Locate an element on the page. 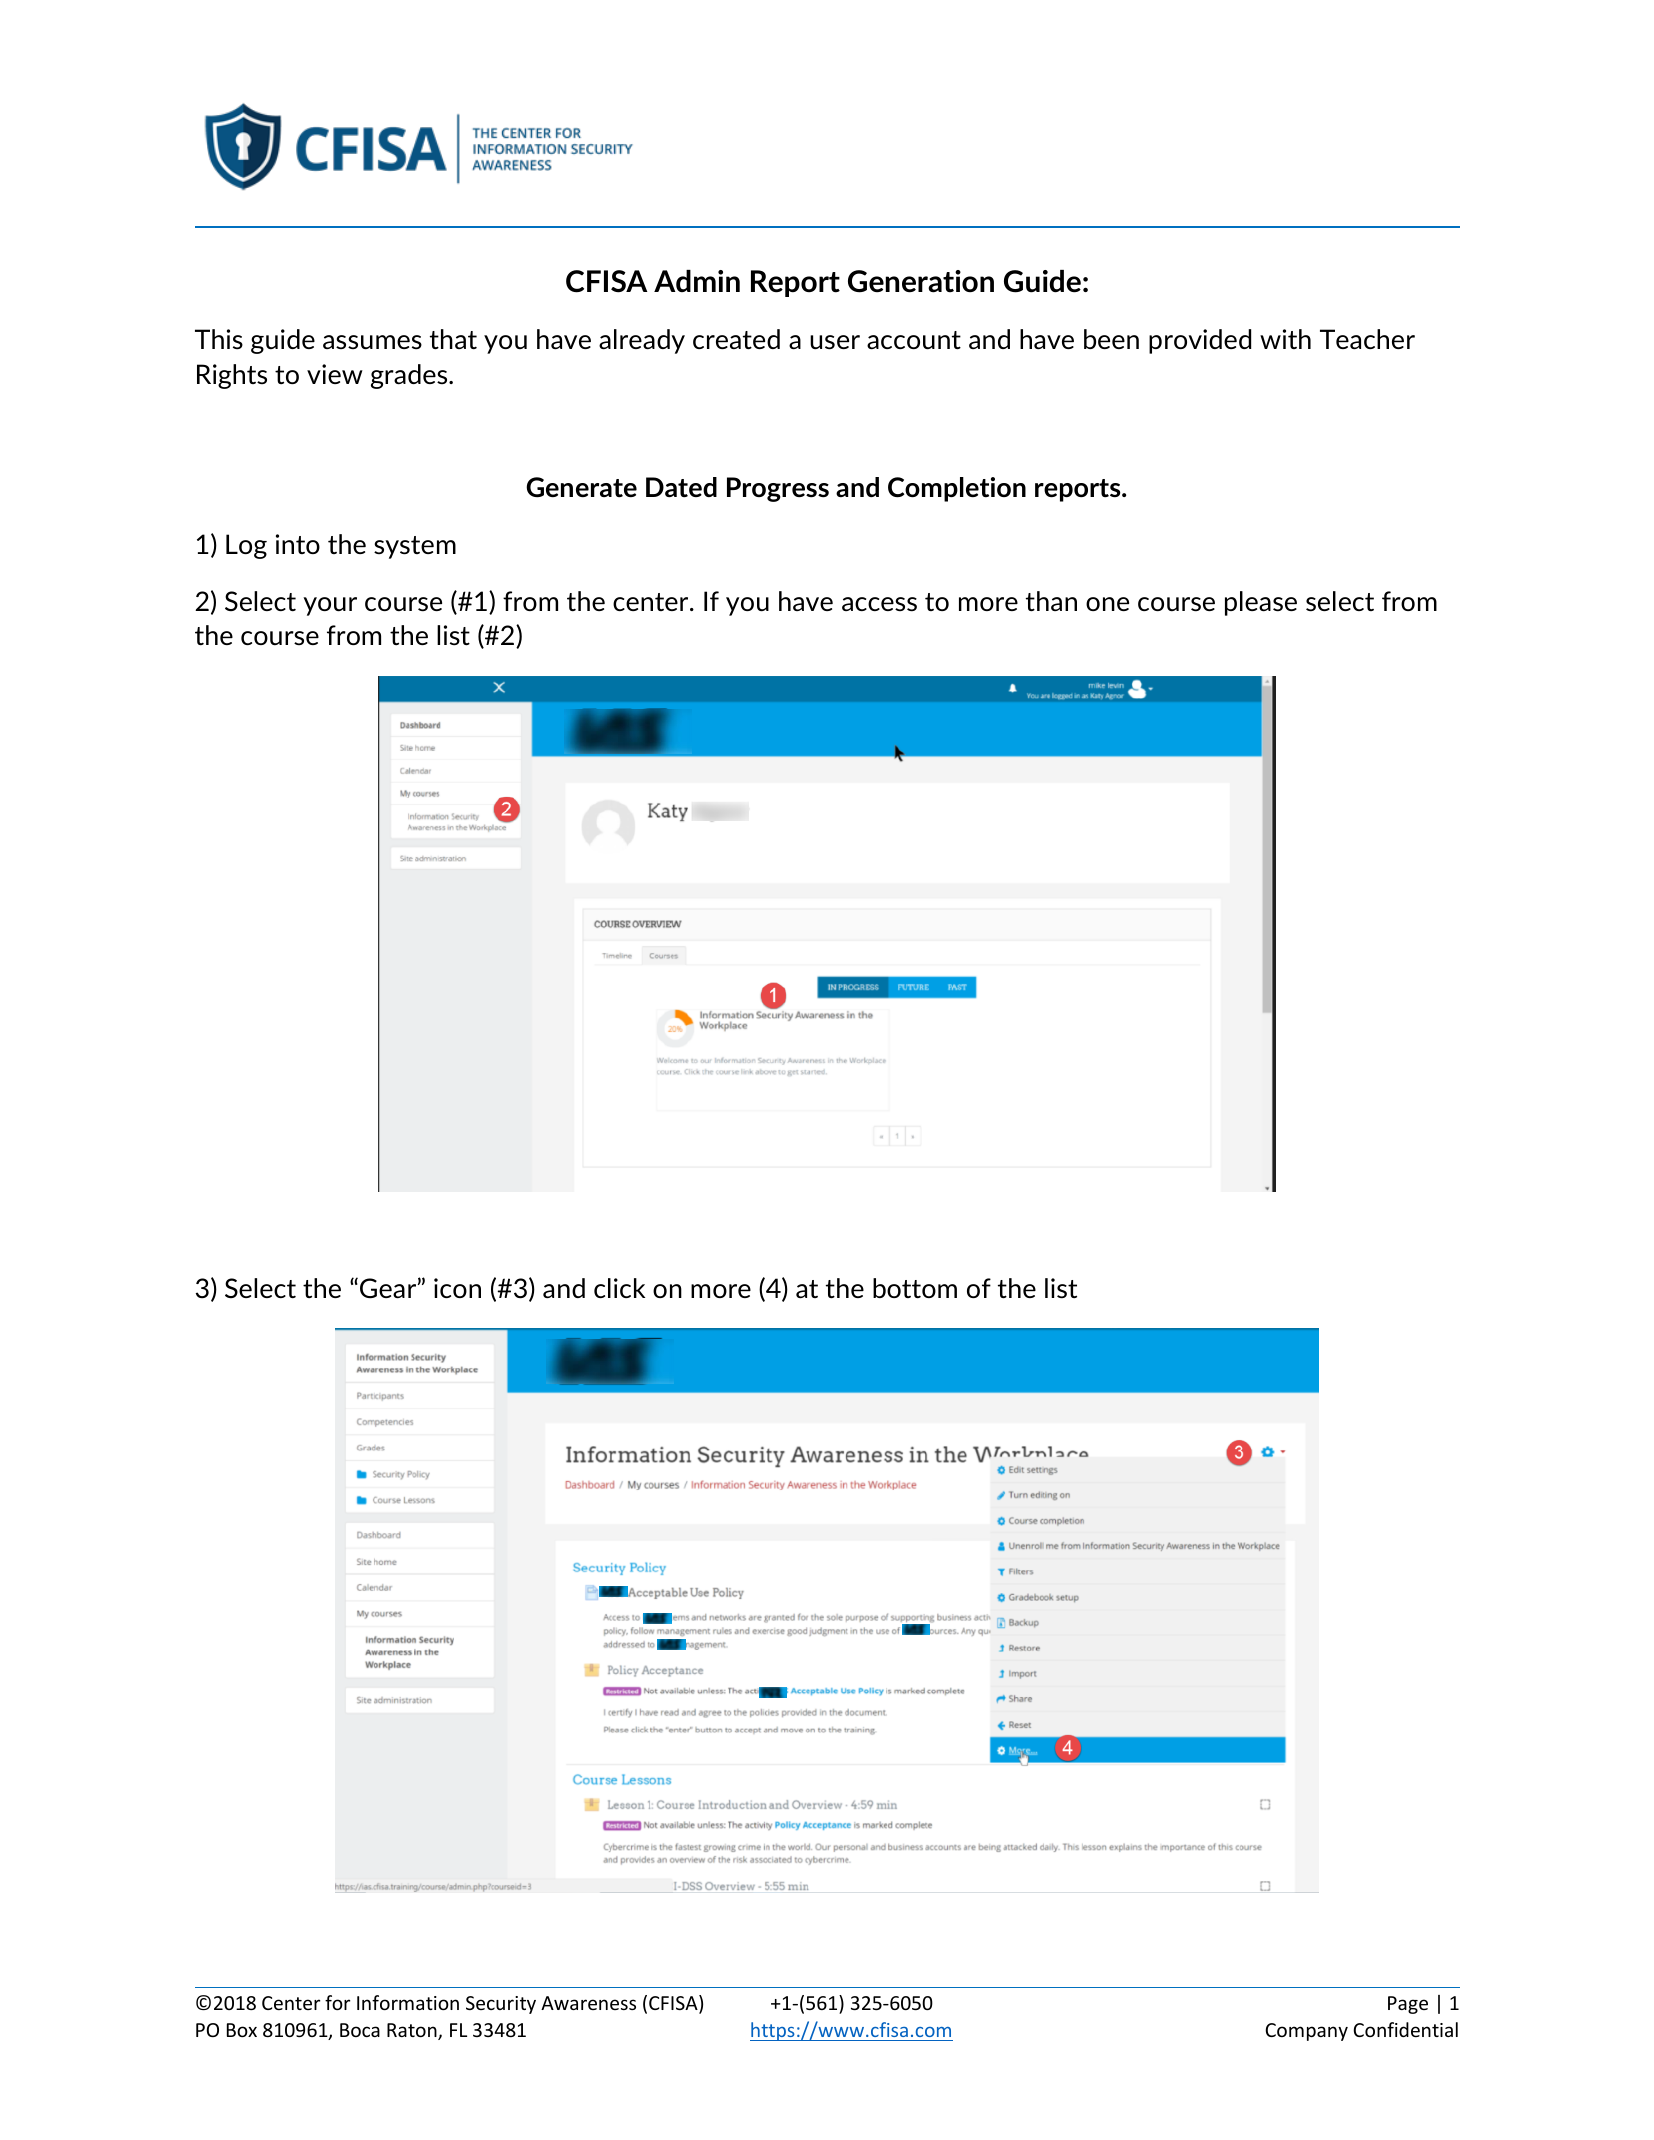 The height and width of the page is (2140, 1654). your is located at coordinates (330, 606).
